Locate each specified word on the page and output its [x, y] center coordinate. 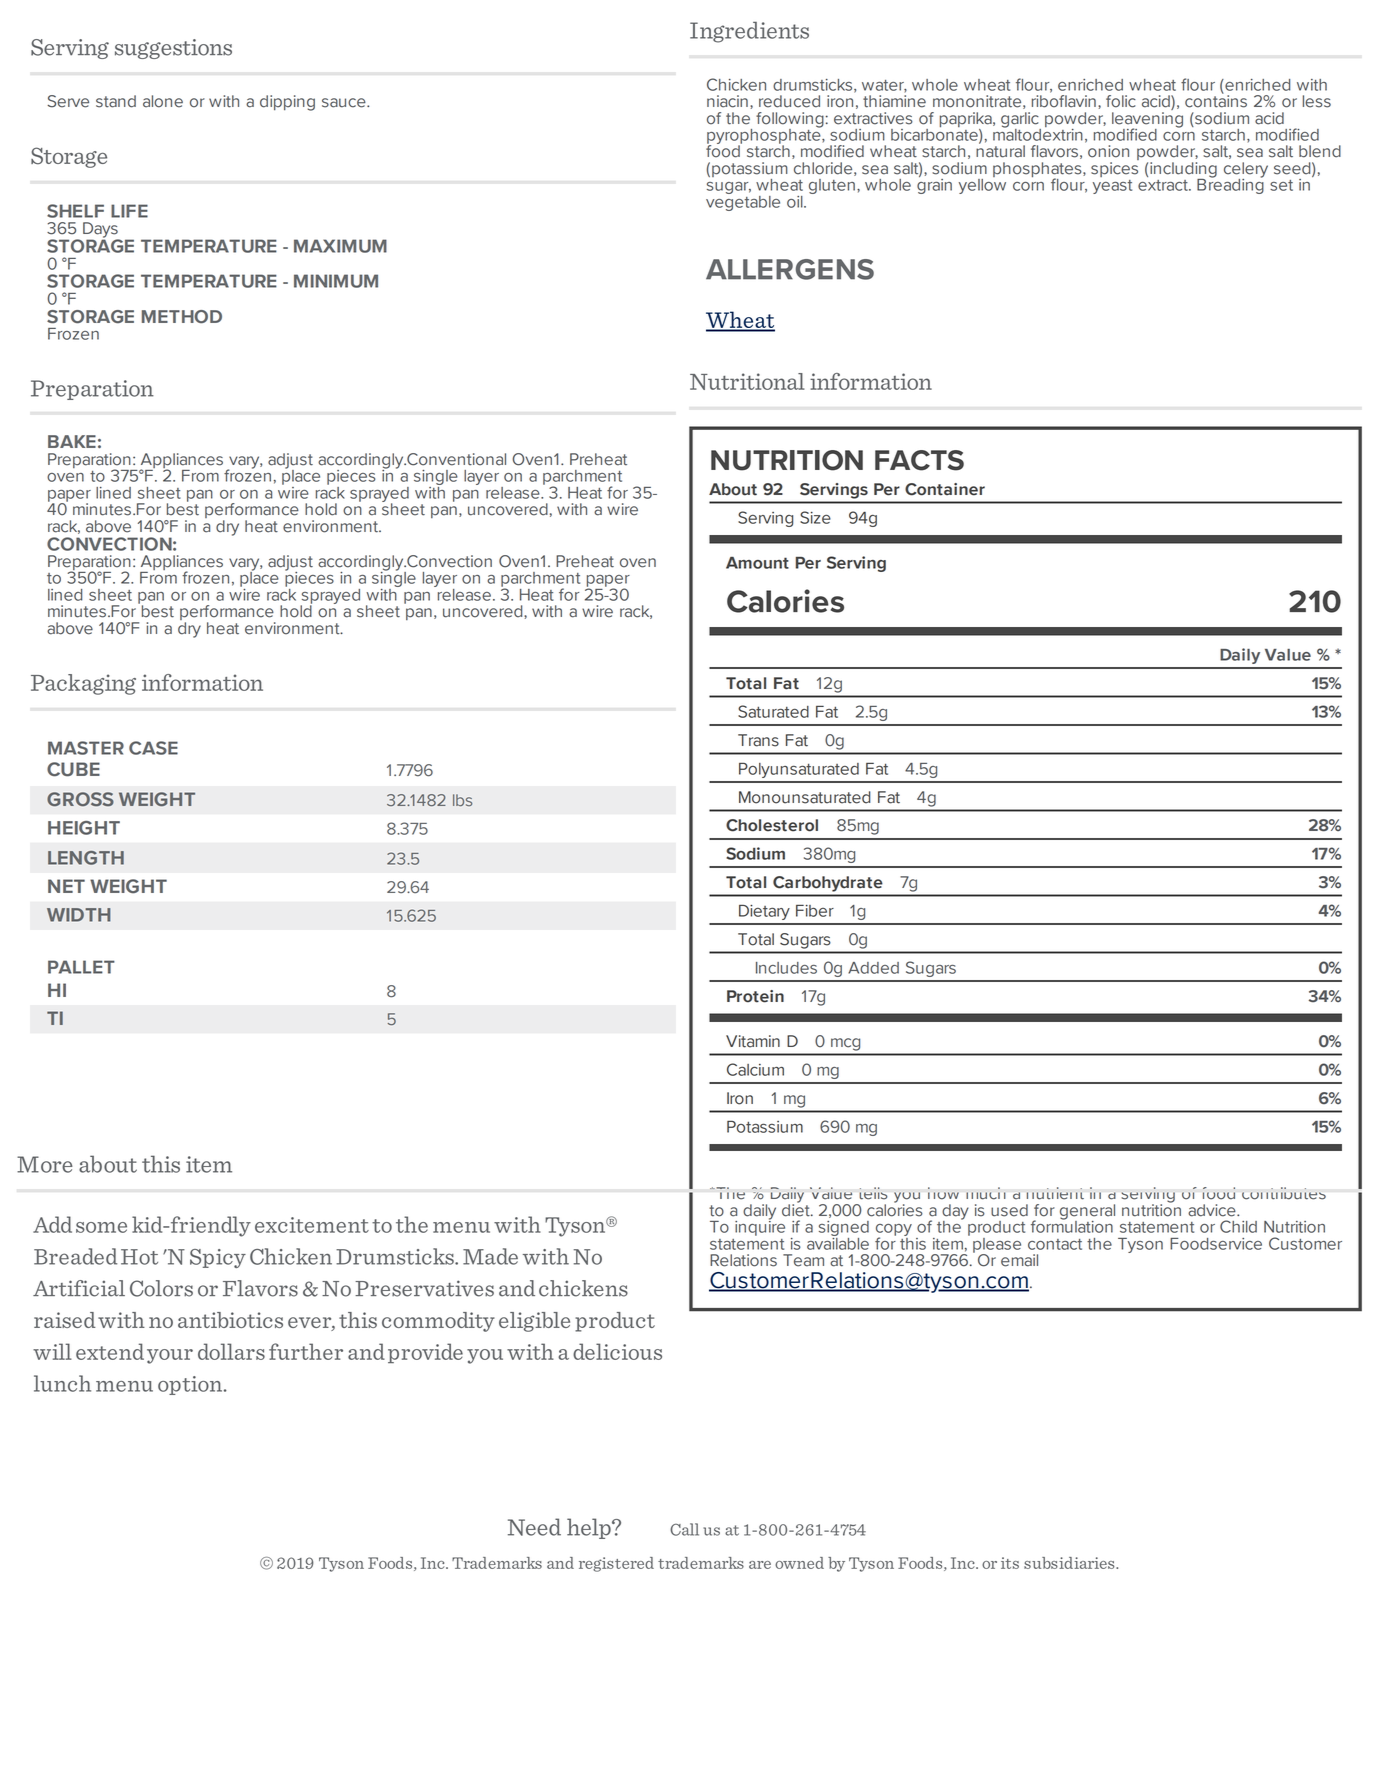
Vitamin [753, 1041]
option [191, 1385]
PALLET [81, 967]
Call [684, 1529]
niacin [727, 101]
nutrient [1055, 1193]
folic [1121, 101]
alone [163, 101]
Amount [757, 563]
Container [945, 489]
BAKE [72, 441]
